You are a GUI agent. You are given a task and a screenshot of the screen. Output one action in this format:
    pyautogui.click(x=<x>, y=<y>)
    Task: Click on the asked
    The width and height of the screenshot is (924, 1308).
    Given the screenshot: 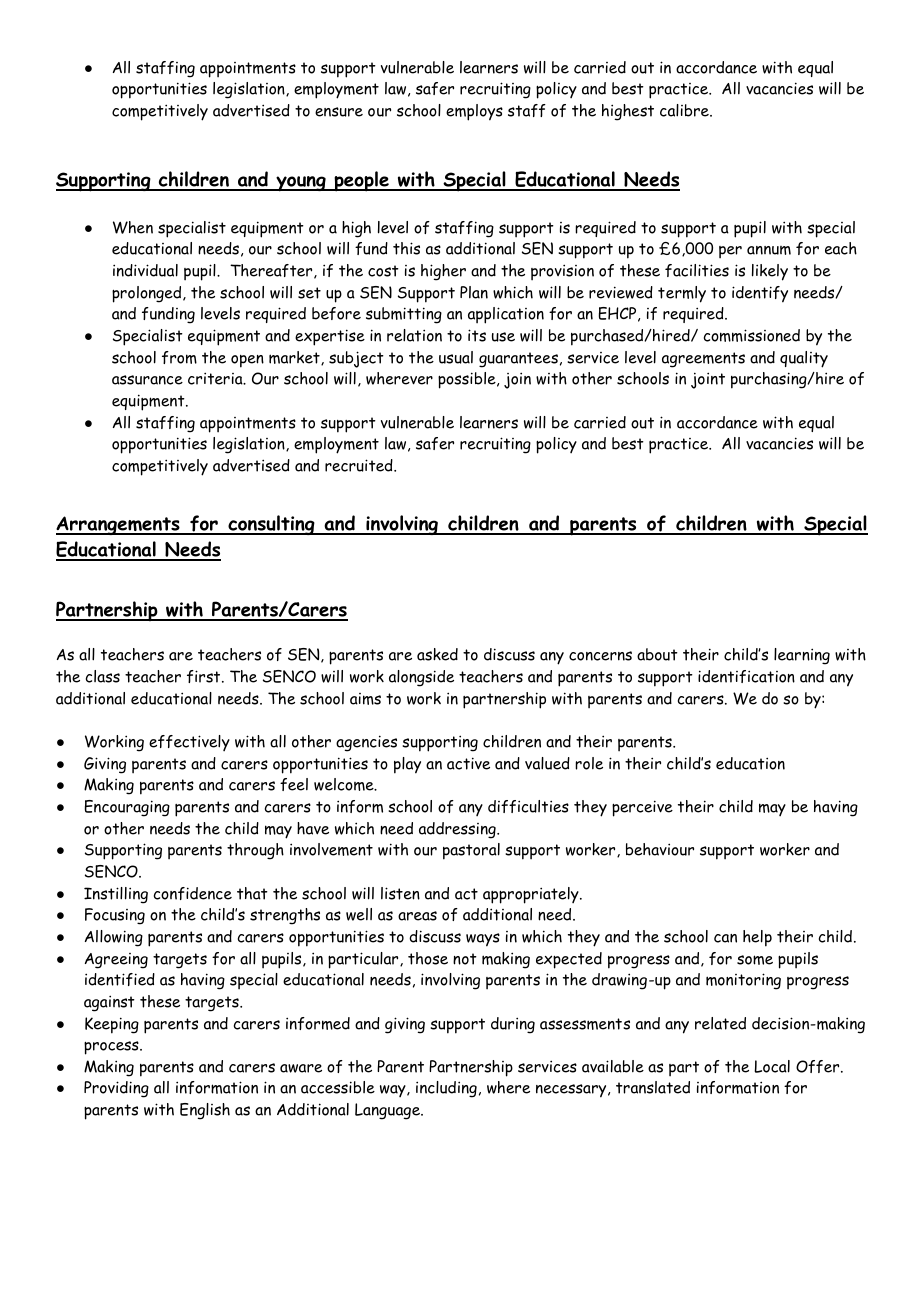 What is the action you would take?
    pyautogui.click(x=437, y=654)
